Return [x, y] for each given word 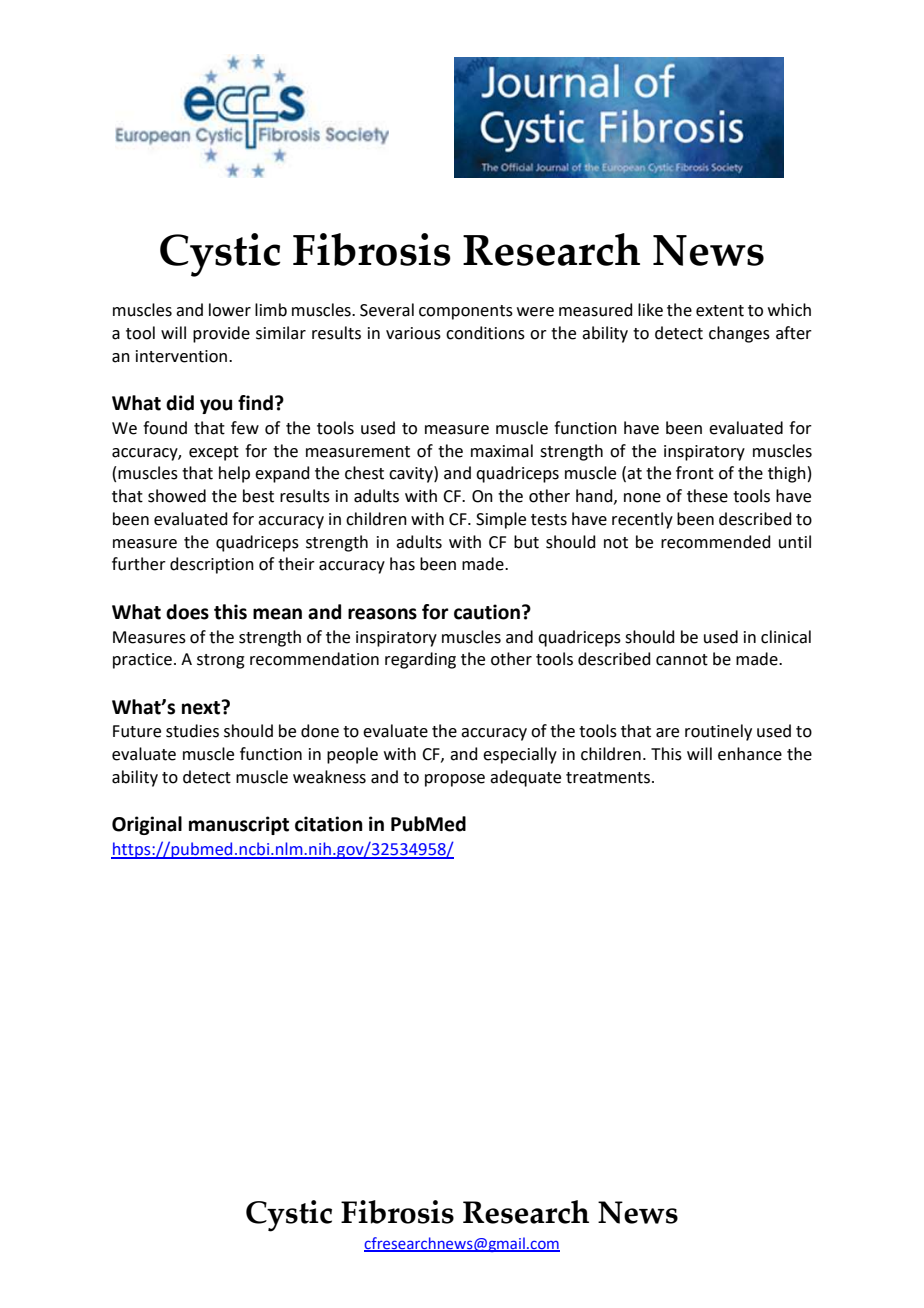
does [187, 612]
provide [221, 334]
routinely [718, 732]
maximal [502, 451]
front [695, 473]
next [202, 707]
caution [487, 612]
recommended [716, 542]
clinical [786, 637]
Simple [501, 520]
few [245, 428]
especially [520, 755]
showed [177, 496]
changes [739, 334]
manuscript [239, 825]
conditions [485, 333]
